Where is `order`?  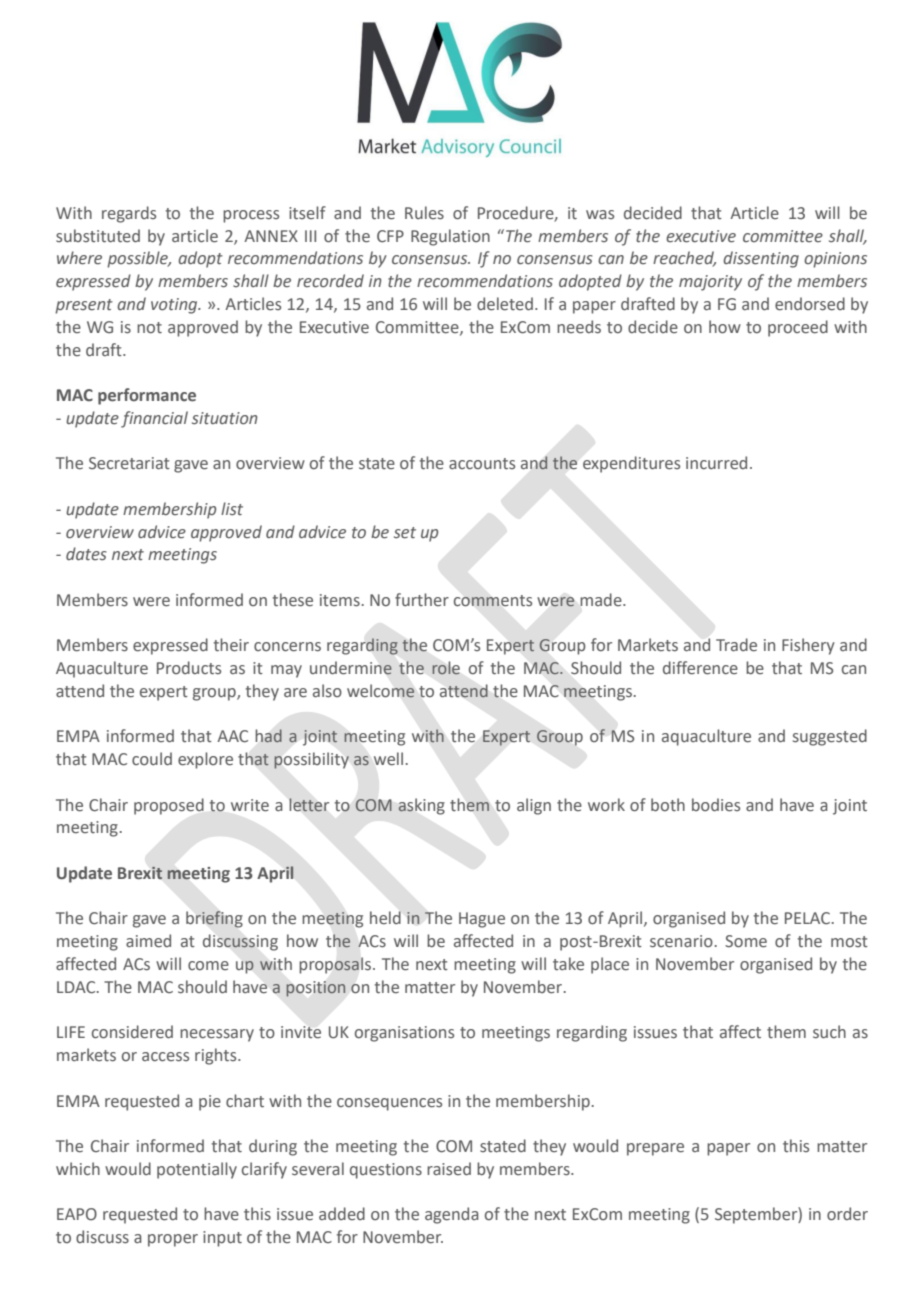 order is located at coordinates (847, 1214).
